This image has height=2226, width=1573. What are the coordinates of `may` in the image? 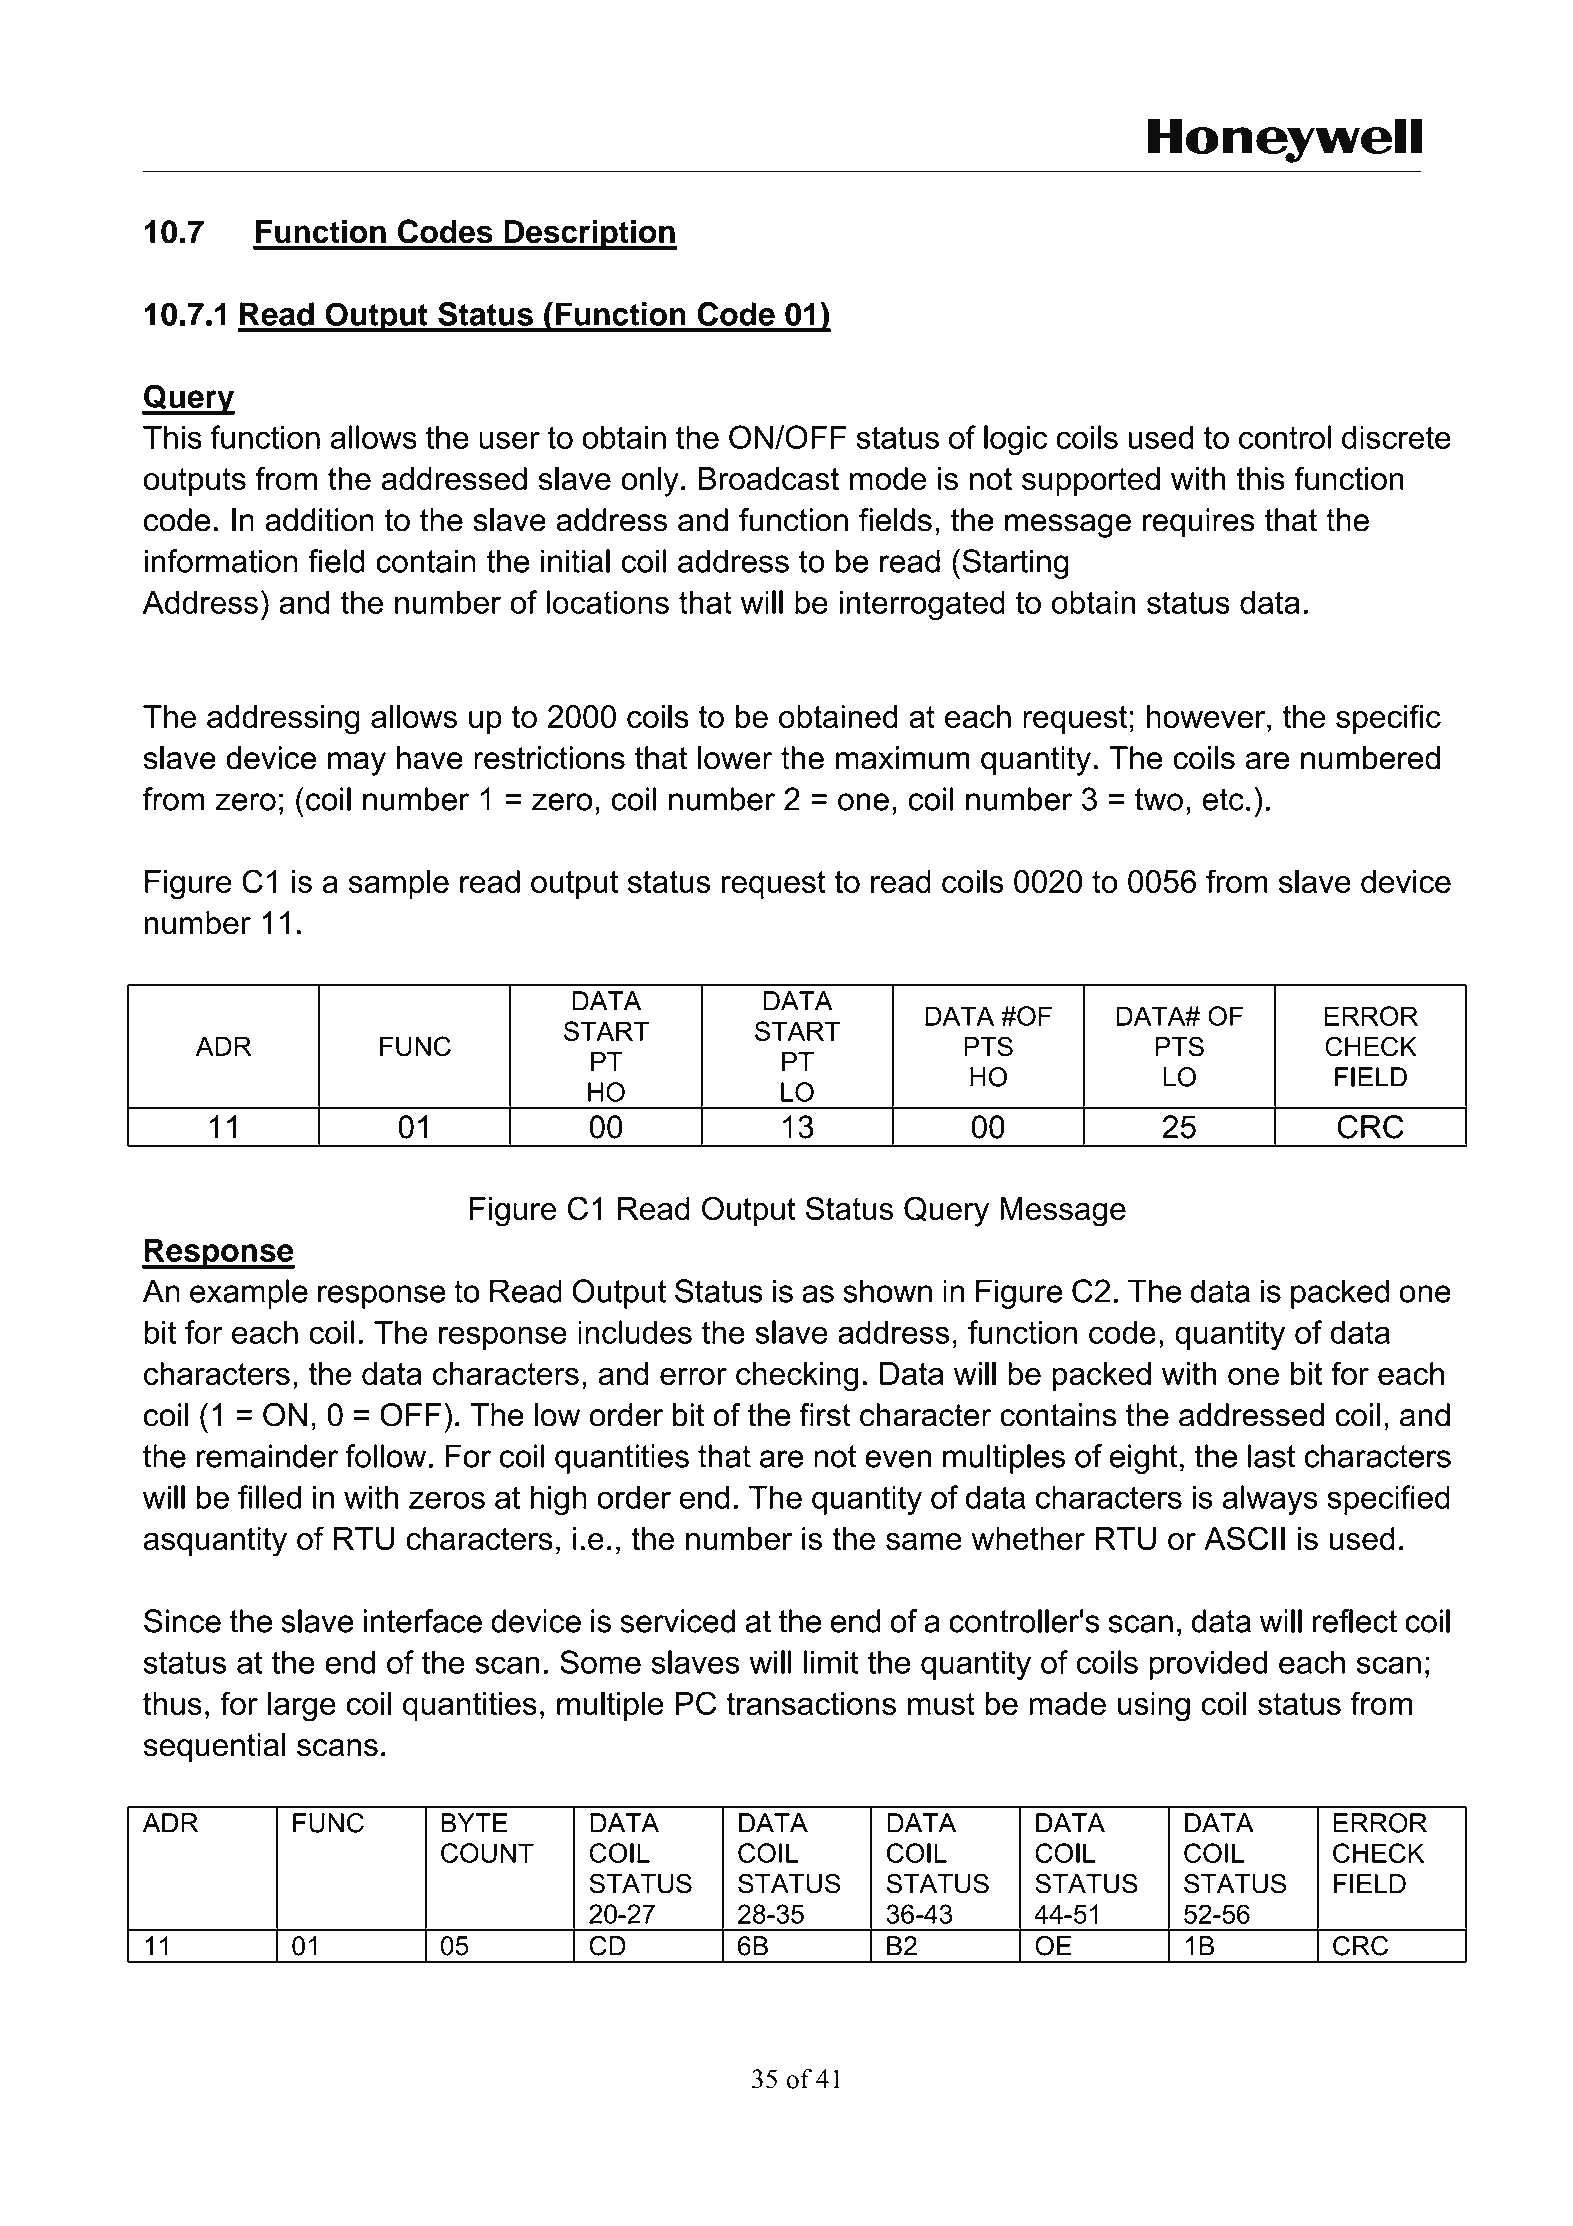 It's located at (357, 764).
